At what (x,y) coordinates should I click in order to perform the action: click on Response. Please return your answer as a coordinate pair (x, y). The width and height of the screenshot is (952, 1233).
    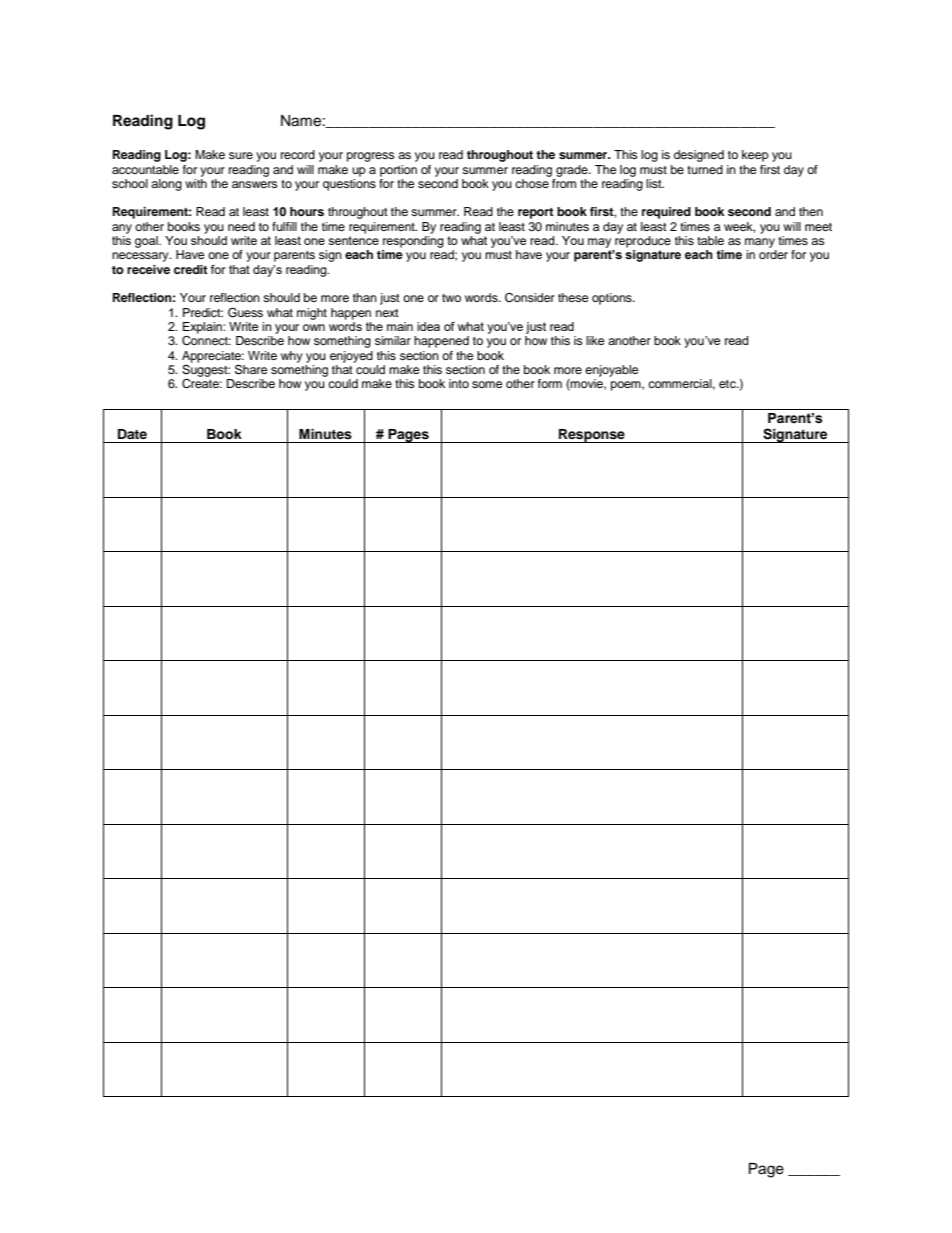
    Looking at the image, I should click on (592, 436).
